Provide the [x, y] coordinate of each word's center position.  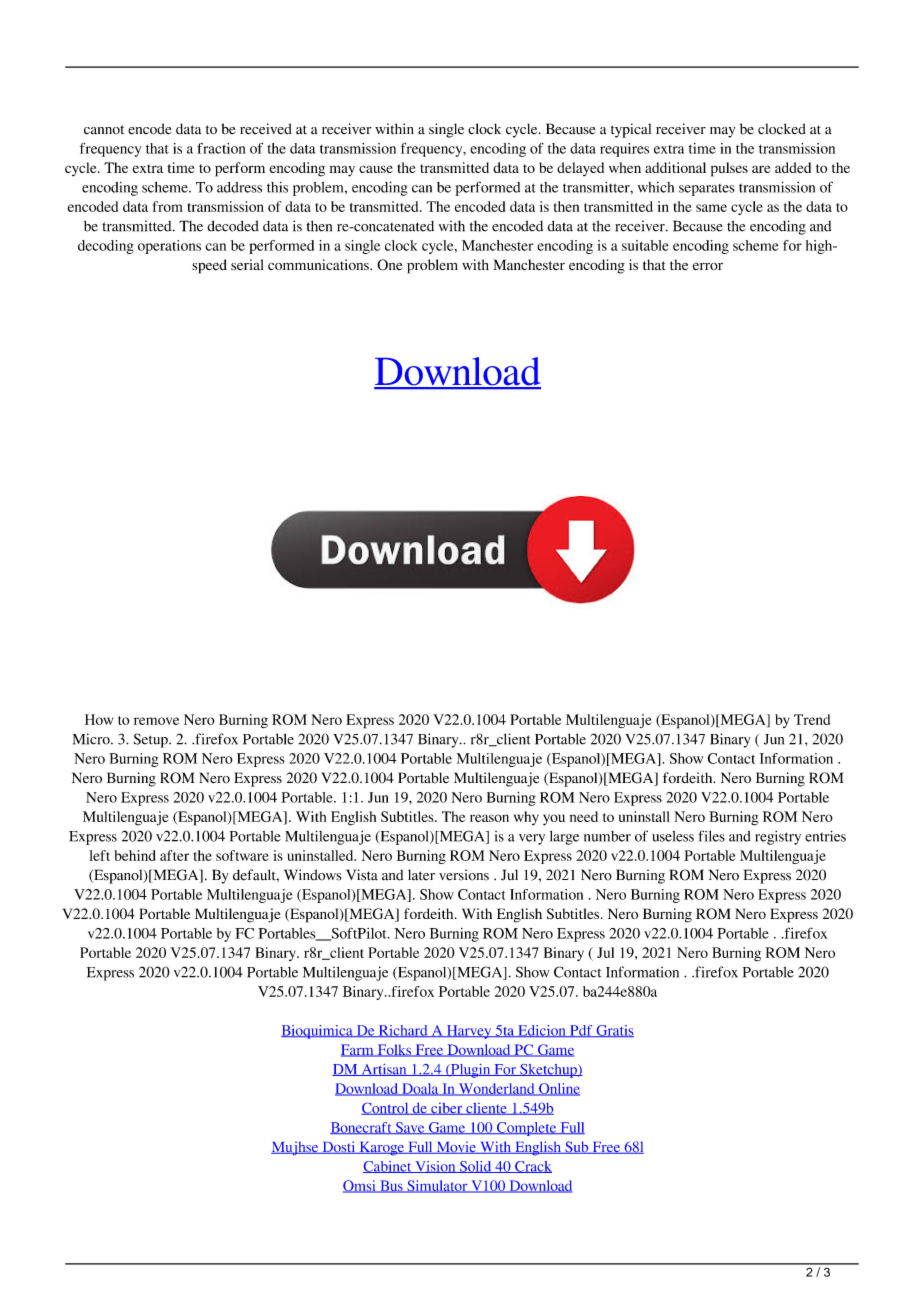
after [174, 855]
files [711, 836]
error [708, 266]
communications [319, 265]
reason [489, 818]
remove [156, 721]
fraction [221, 148]
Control [386, 1109]
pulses [729, 169]
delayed [580, 169]
